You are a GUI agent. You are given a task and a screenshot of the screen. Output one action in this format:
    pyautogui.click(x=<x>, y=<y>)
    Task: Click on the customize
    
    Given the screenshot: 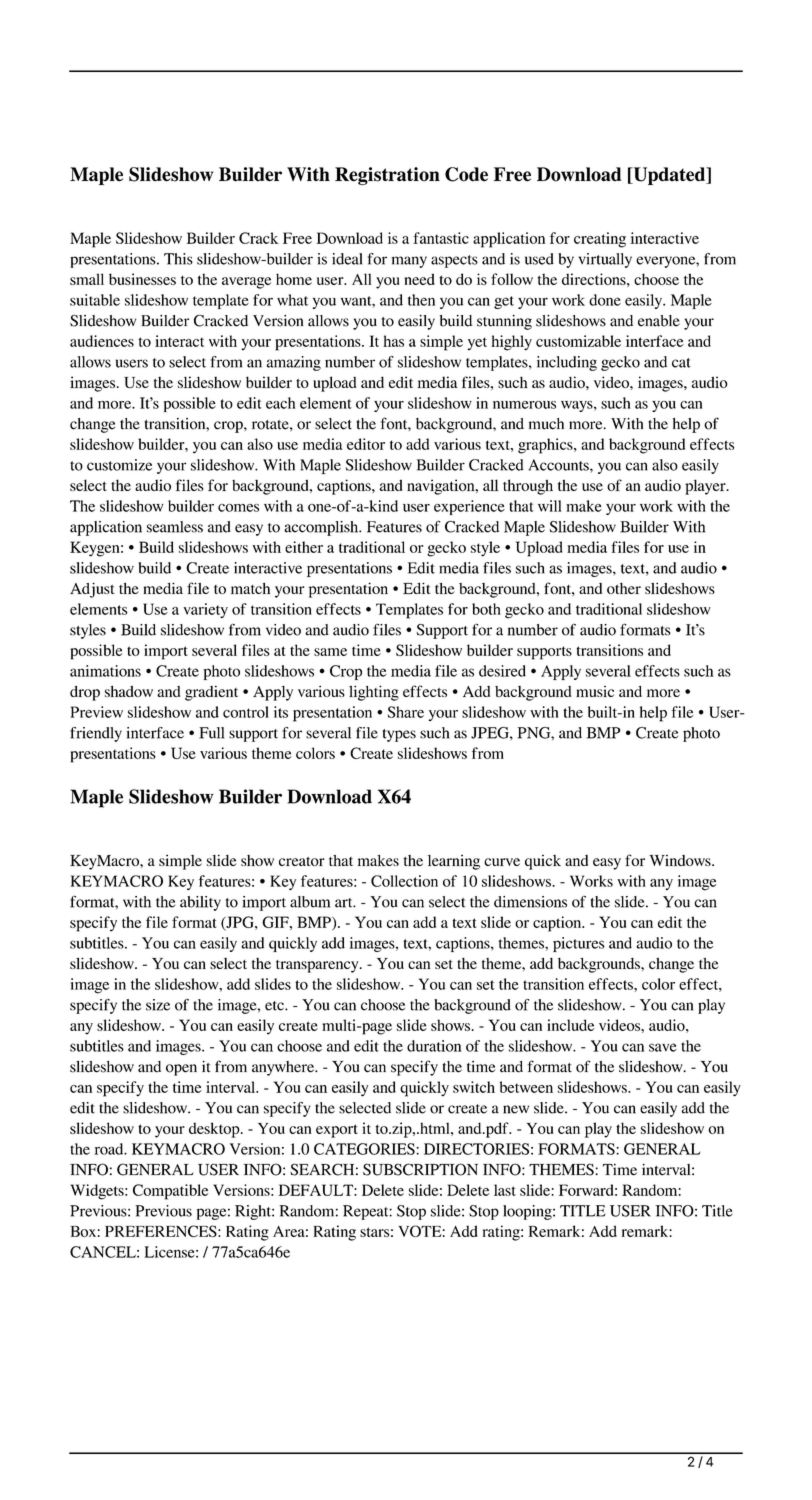 What is the action you would take?
    pyautogui.click(x=119, y=465)
